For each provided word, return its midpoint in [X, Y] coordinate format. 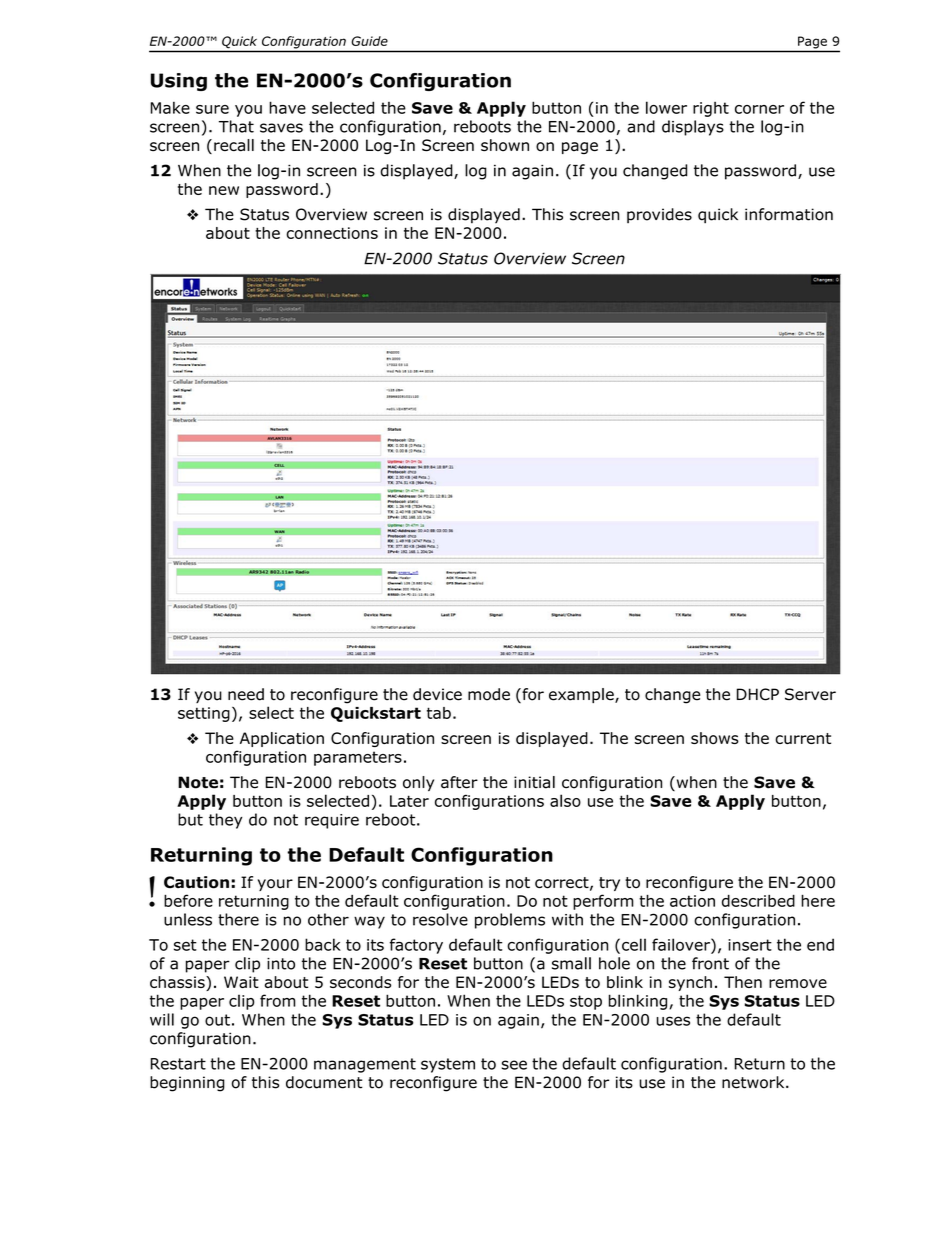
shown [505, 145]
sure [212, 109]
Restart [178, 1064]
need [246, 694]
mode [489, 694]
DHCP [758, 694]
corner [759, 109]
